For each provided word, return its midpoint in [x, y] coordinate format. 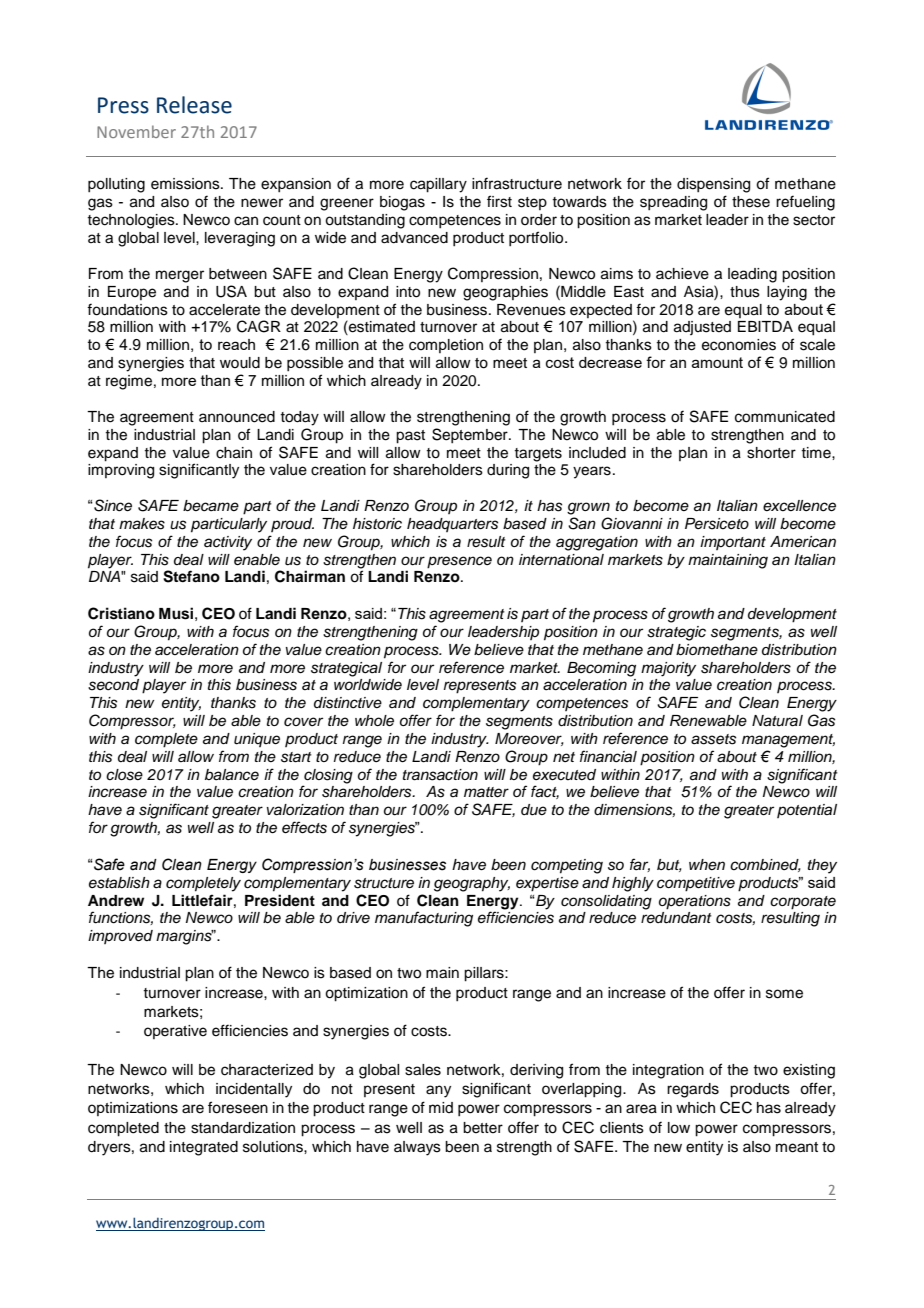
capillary [438, 185]
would [240, 363]
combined [765, 865]
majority [668, 669]
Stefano [191, 576]
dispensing [713, 185]
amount [717, 362]
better [483, 1128]
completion [446, 346]
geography [472, 884]
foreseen [238, 1107]
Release [194, 105]
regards [693, 1090]
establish [119, 883]
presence [459, 562]
